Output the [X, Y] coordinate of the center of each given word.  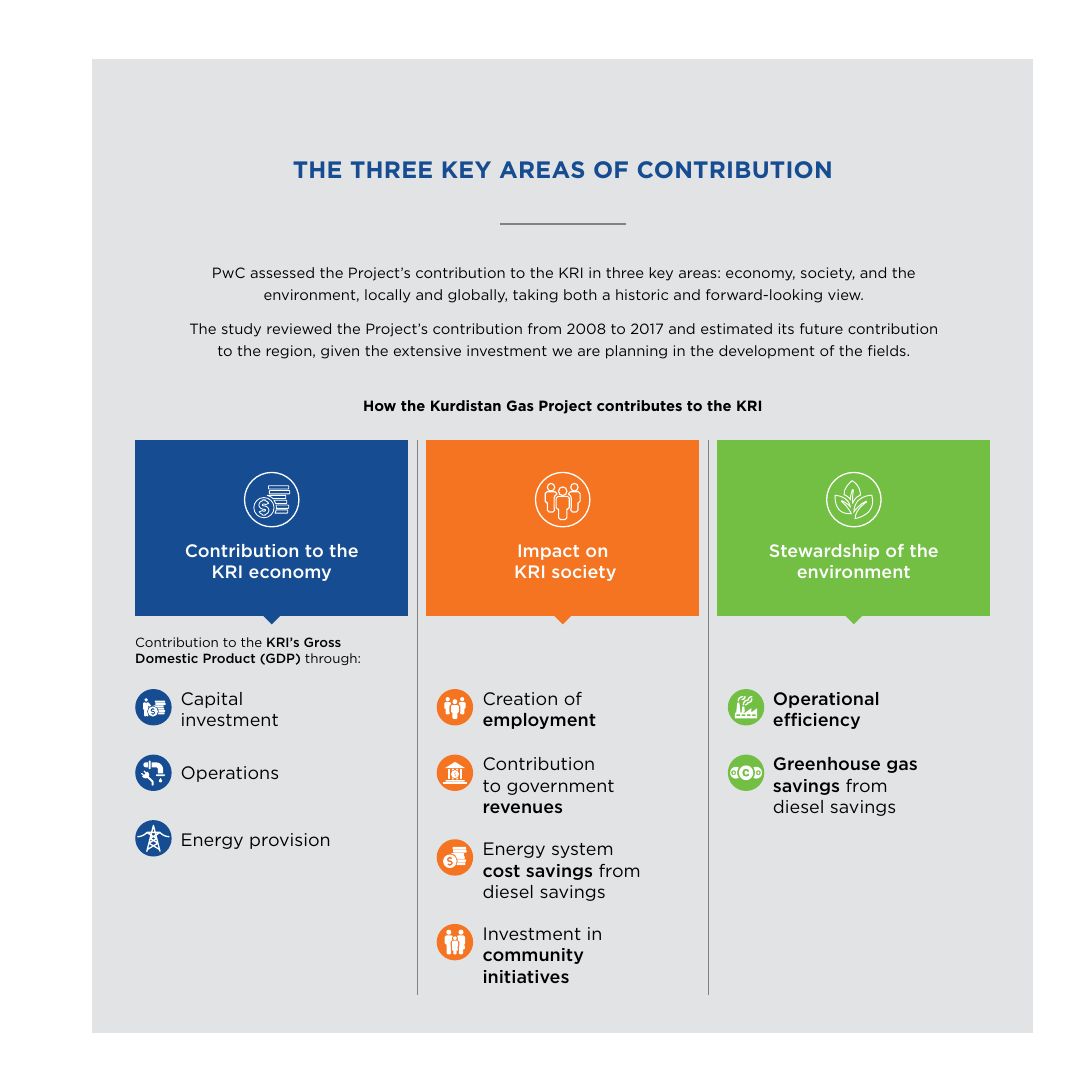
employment [539, 721]
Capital [211, 700]
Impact [549, 552]
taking [535, 296]
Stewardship [824, 552]
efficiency [816, 721]
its [786, 328]
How [380, 405]
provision [289, 841]
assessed [282, 272]
